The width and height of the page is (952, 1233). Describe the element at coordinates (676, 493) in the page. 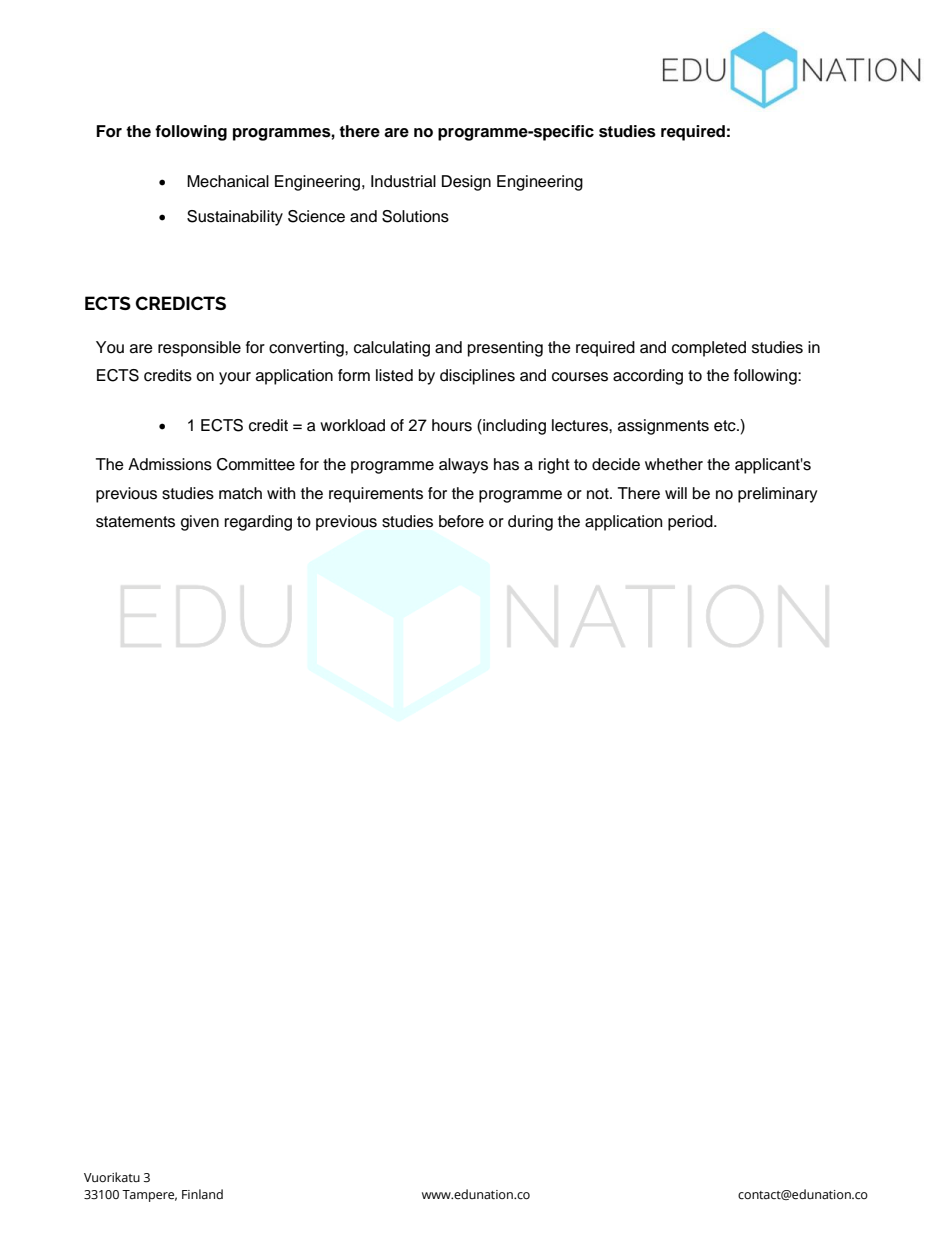

I see `will` at that location.
